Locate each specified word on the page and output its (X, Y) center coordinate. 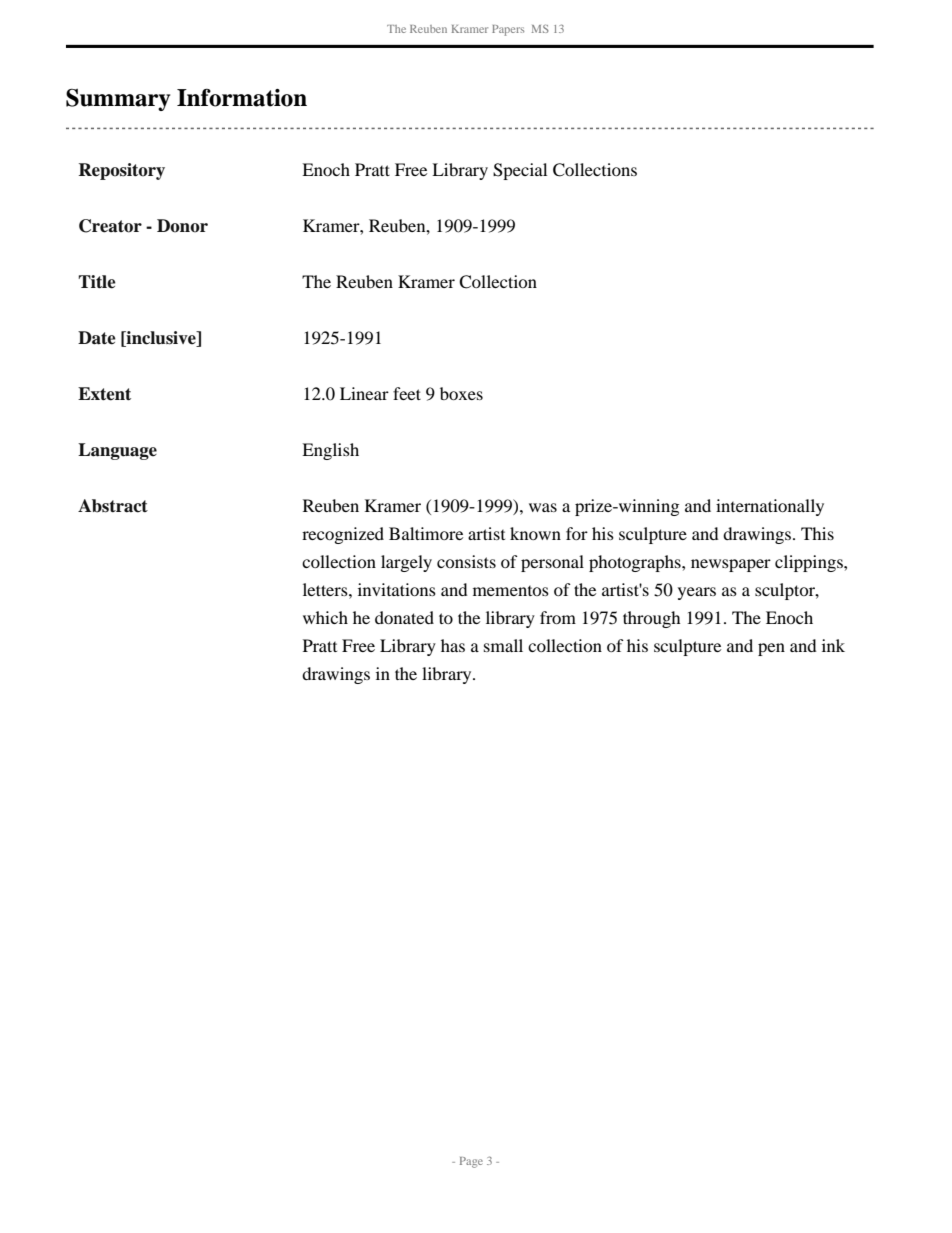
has (453, 645)
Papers (508, 30)
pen (771, 649)
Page (471, 1162)
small (503, 645)
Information (242, 97)
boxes (461, 393)
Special (520, 171)
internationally (770, 507)
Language (117, 451)
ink (833, 645)
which (325, 617)
